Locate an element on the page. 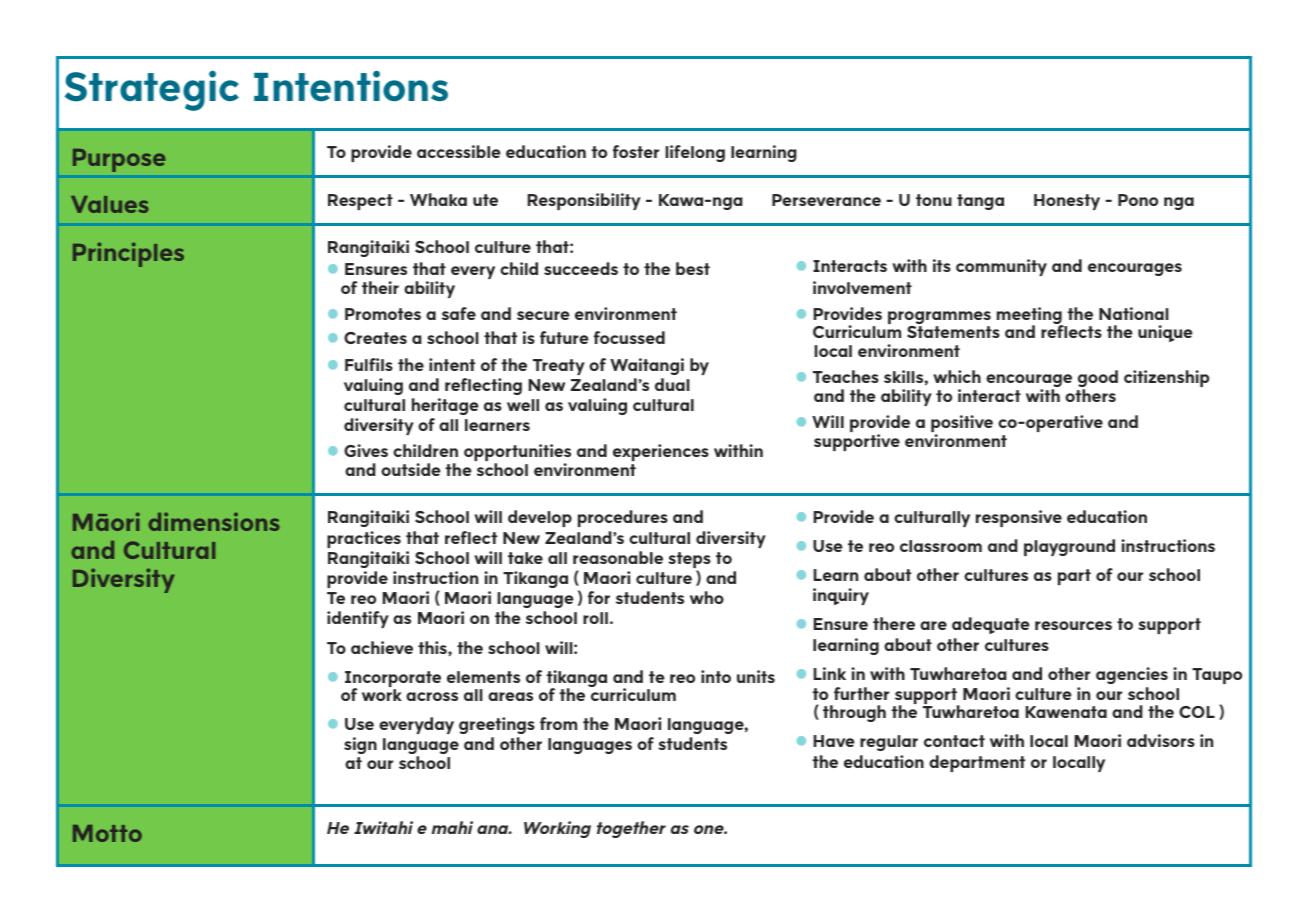 The height and width of the document is (924, 1308). Motto is located at coordinates (107, 833).
